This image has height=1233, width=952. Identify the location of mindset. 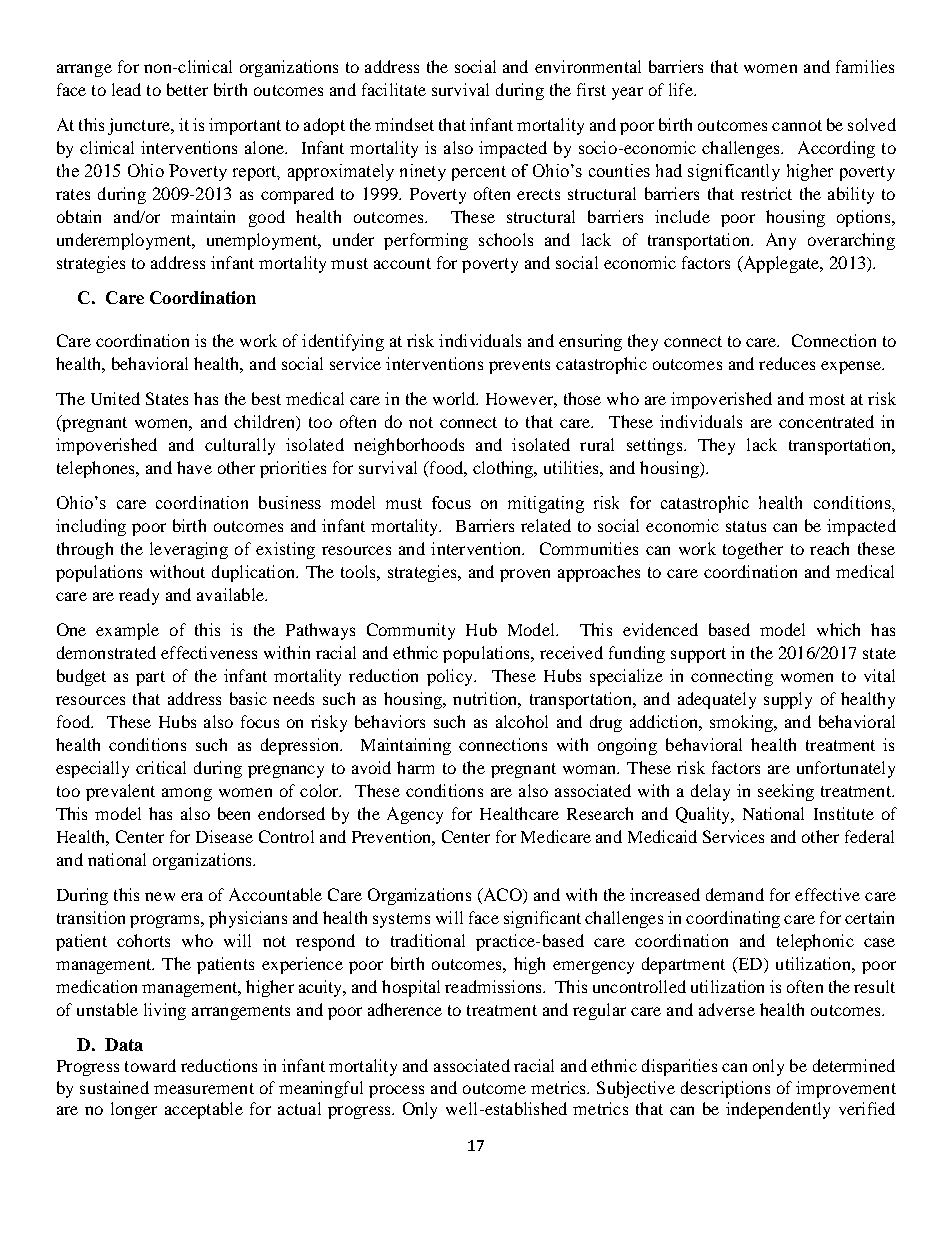
(404, 124).
